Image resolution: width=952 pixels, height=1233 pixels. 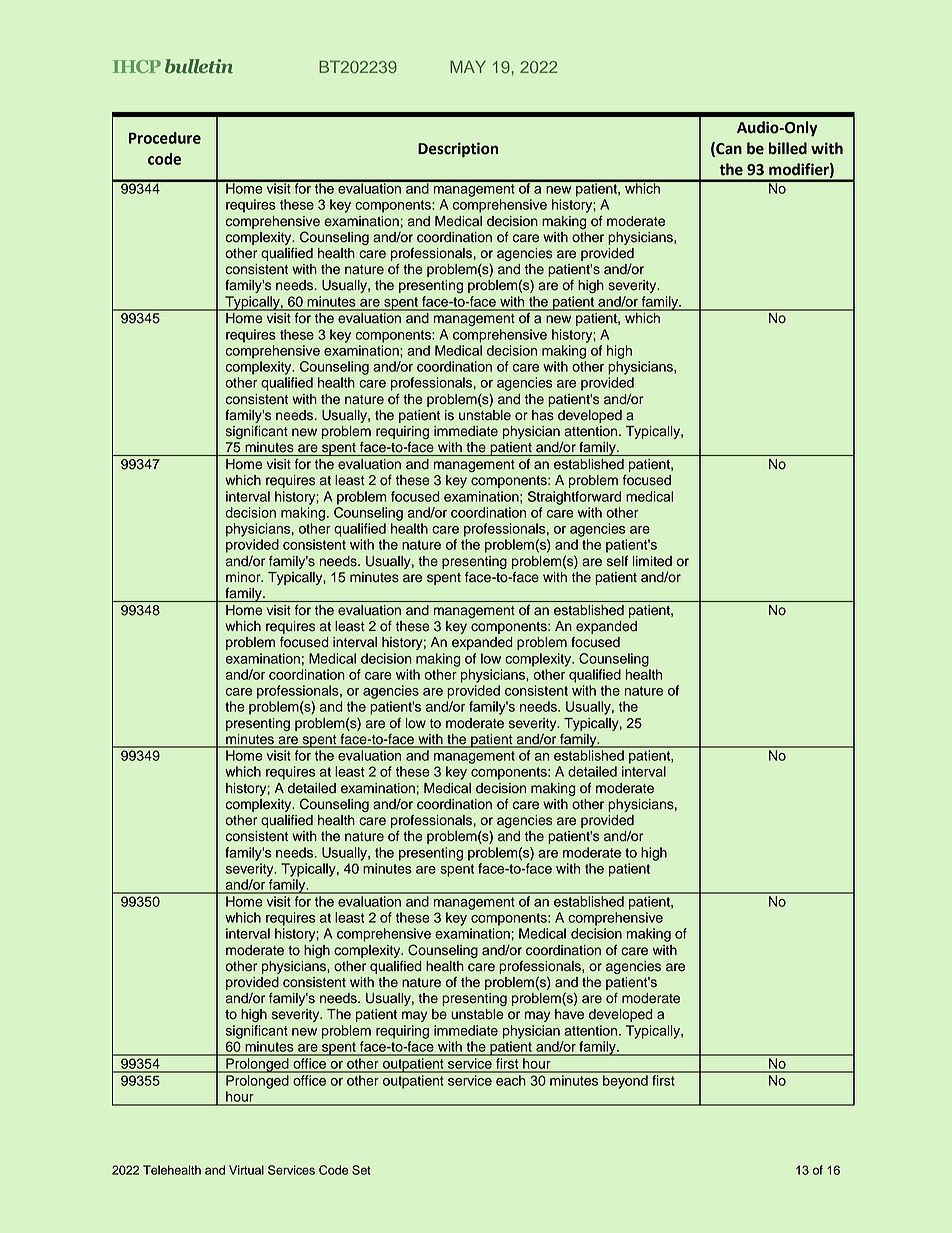 What do you see at coordinates (543, 415) in the screenshot?
I see `has` at bounding box center [543, 415].
